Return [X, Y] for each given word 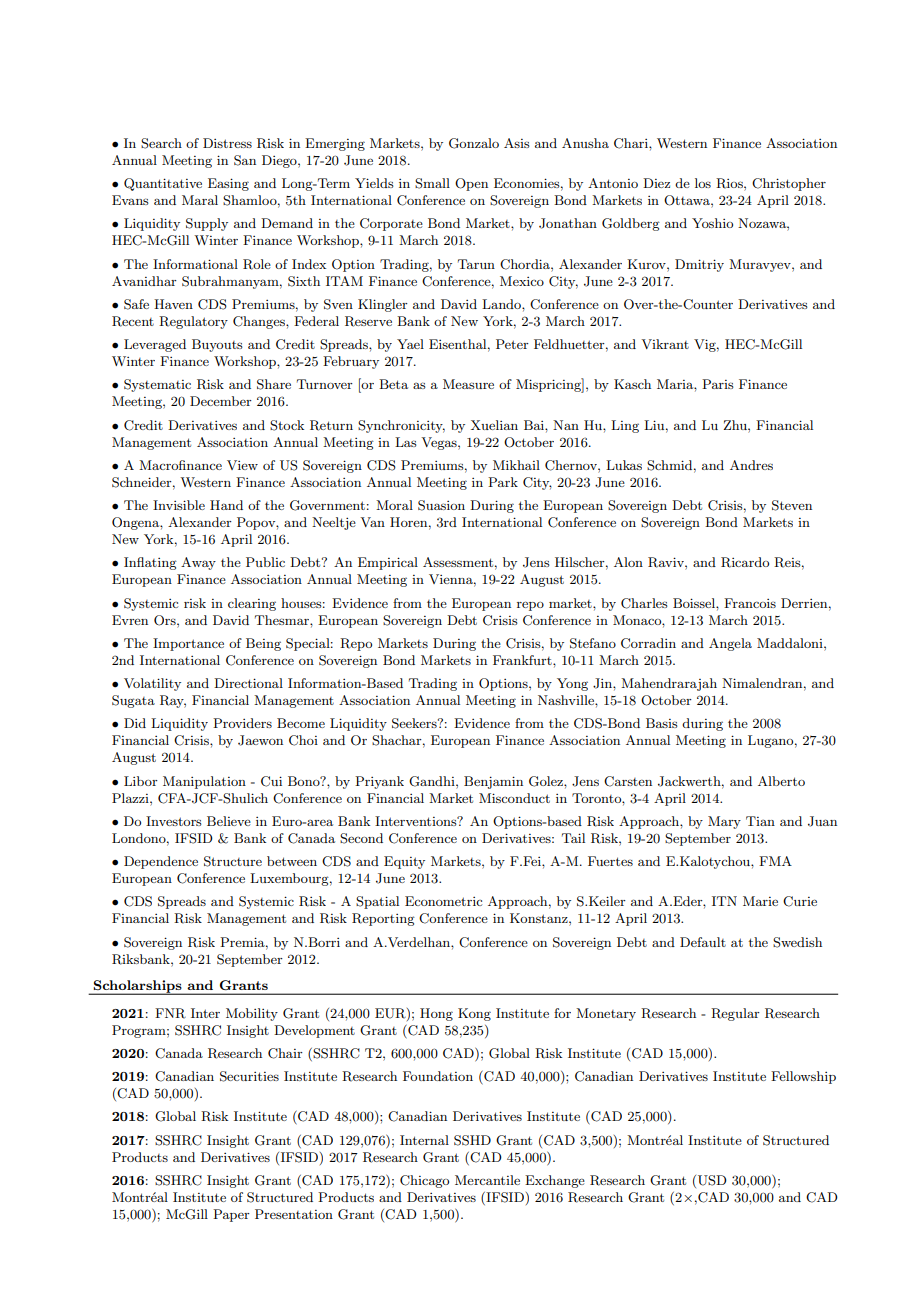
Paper [231, 1215]
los [703, 183]
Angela [730, 644]
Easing [228, 184]
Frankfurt [523, 660]
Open [471, 184]
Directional [248, 683]
